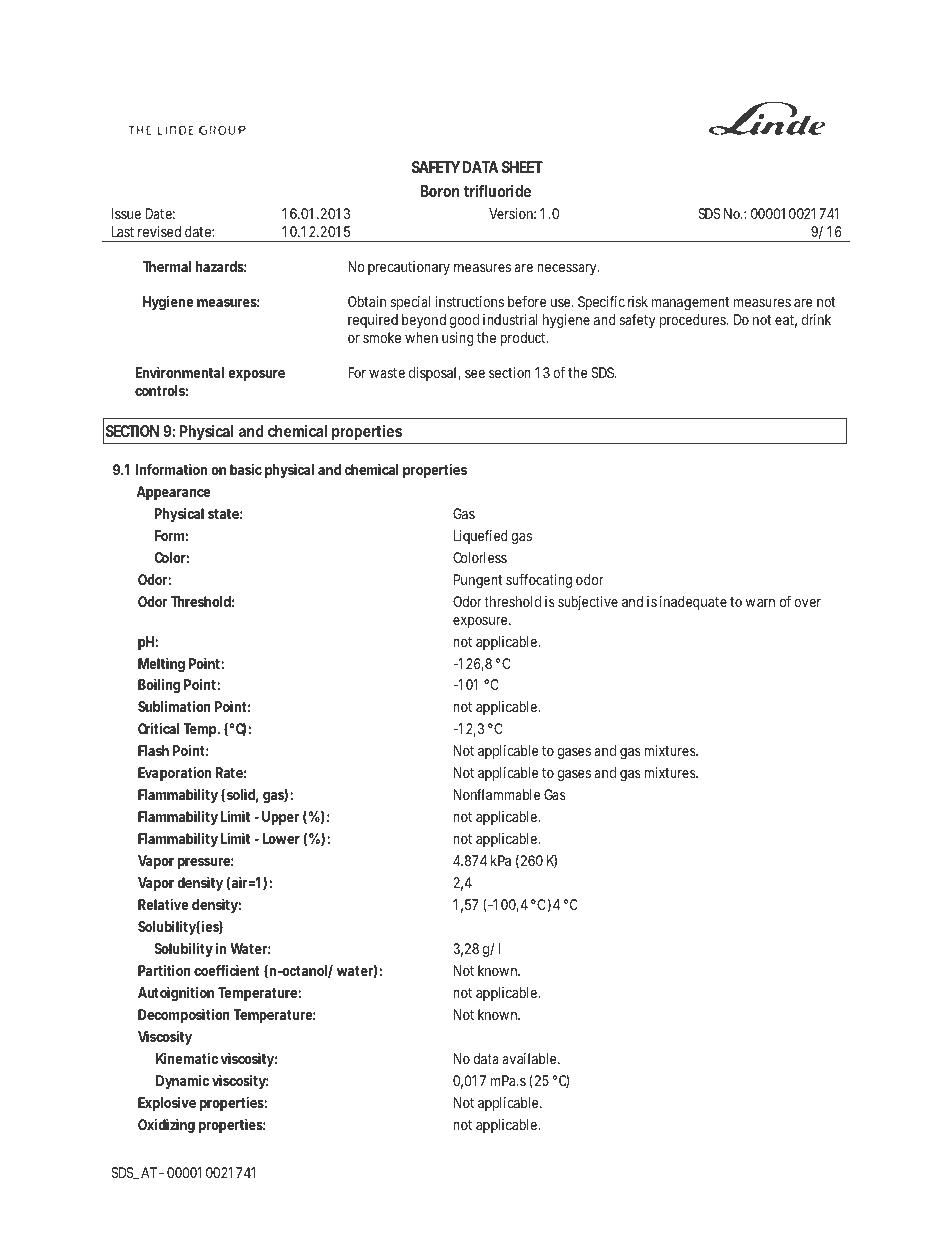 The height and width of the screenshot is (1233, 952). I want to click on coefficient, so click(226, 970).
